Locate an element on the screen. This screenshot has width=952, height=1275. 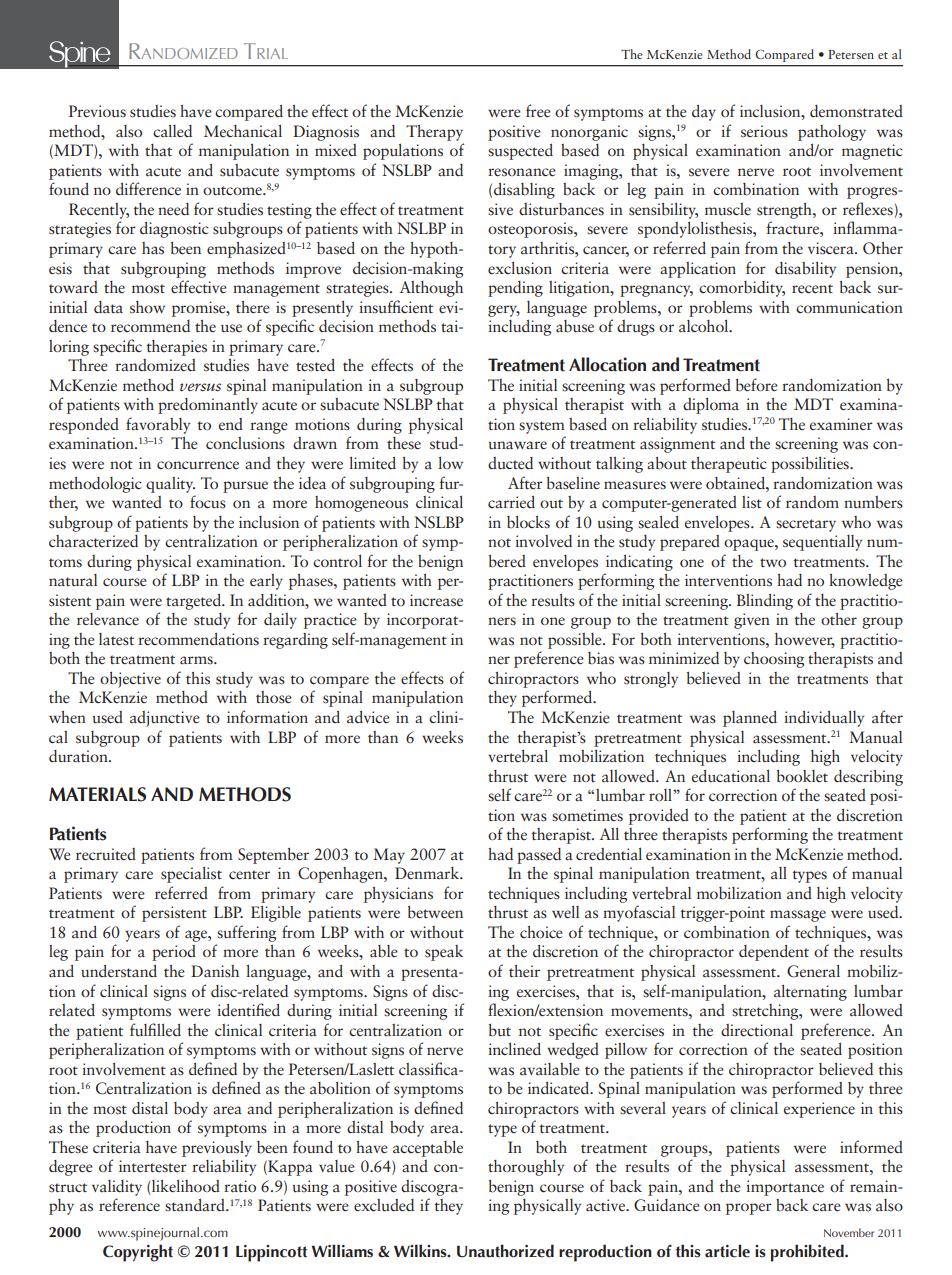
quality is located at coordinates (170, 485).
